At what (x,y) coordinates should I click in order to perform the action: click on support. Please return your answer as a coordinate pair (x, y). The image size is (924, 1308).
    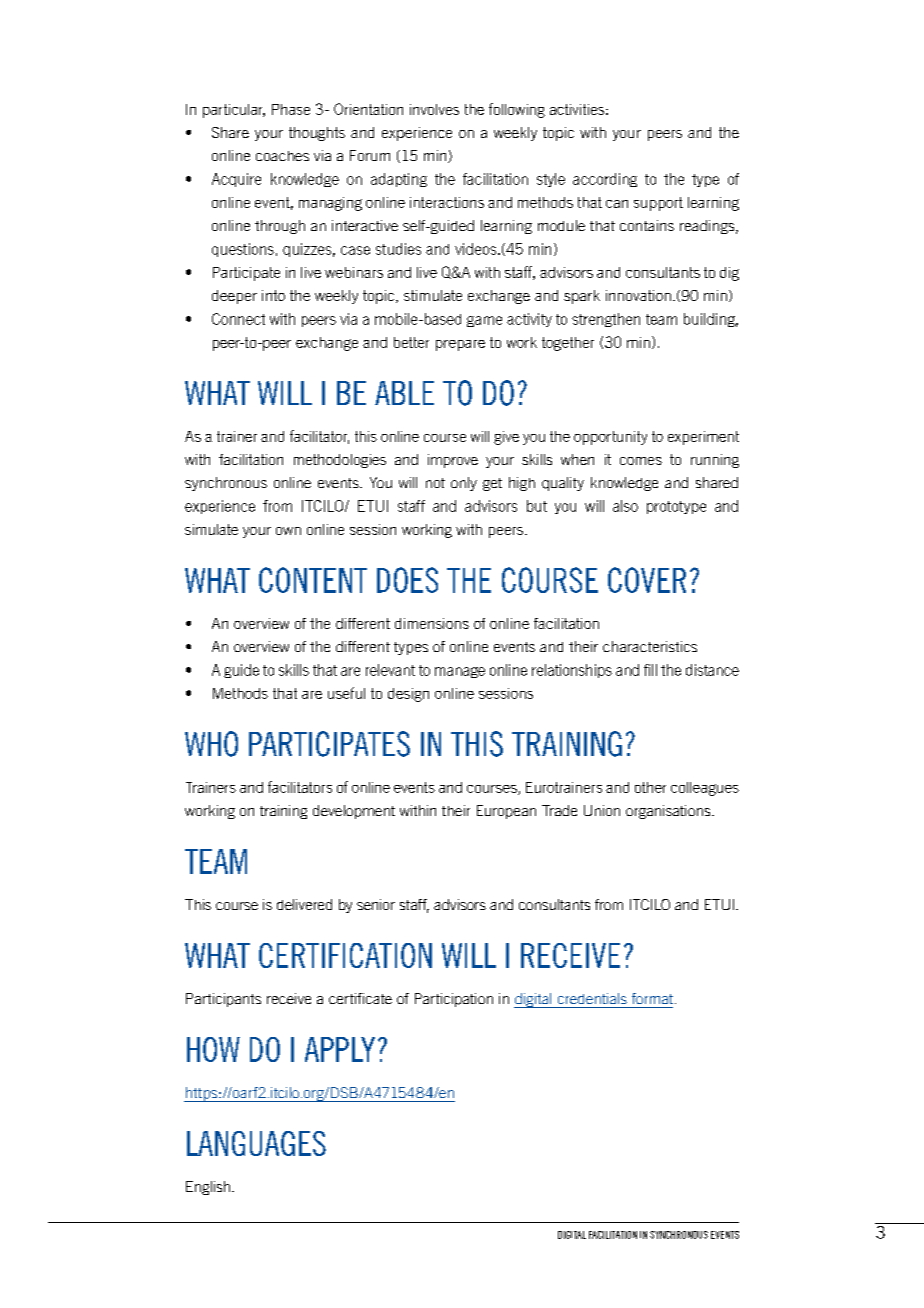
    Looking at the image, I should click on (658, 204).
